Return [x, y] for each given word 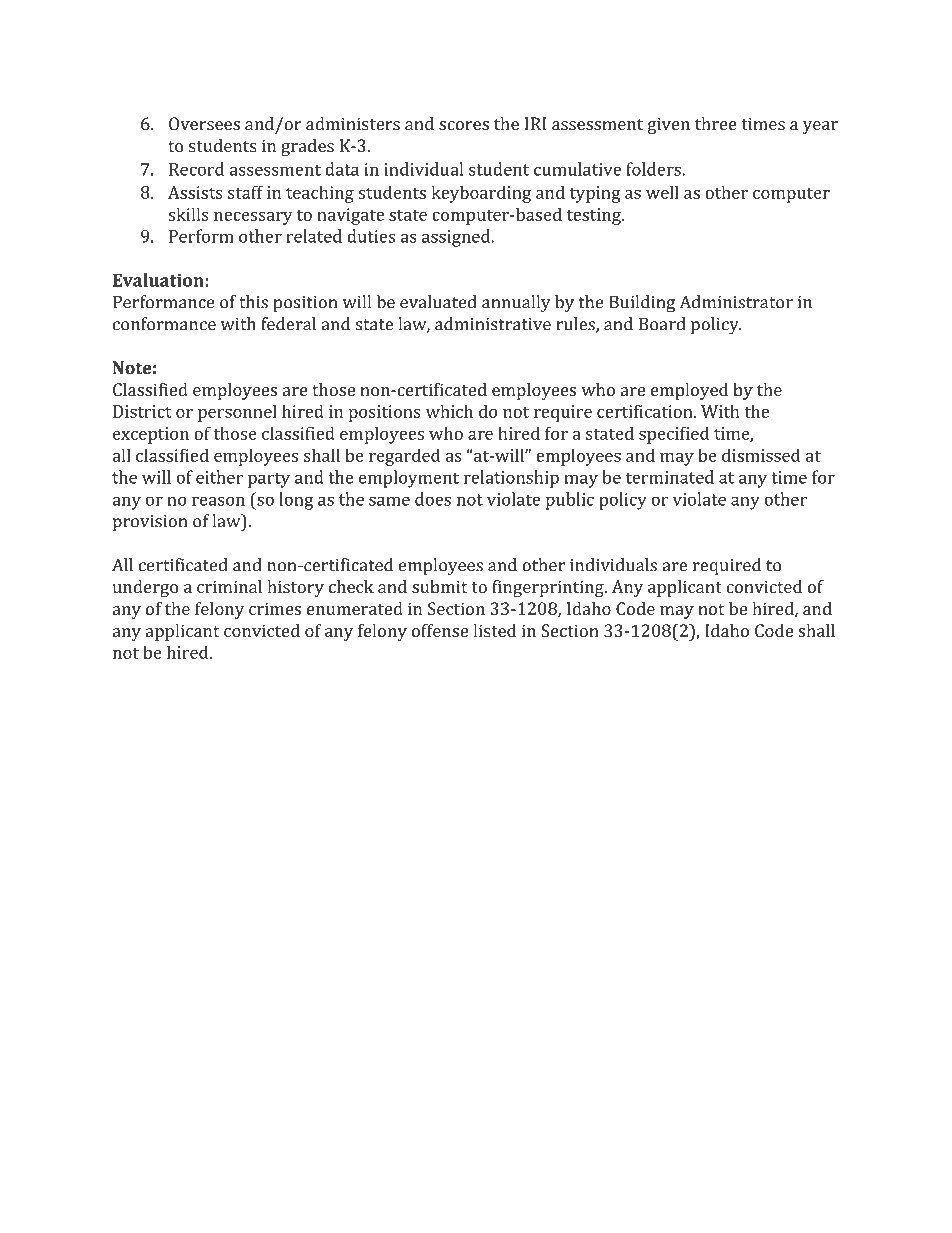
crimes [275, 608]
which [449, 411]
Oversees [204, 123]
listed [494, 630]
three [716, 123]
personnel [237, 413]
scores [464, 125]
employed [689, 391]
